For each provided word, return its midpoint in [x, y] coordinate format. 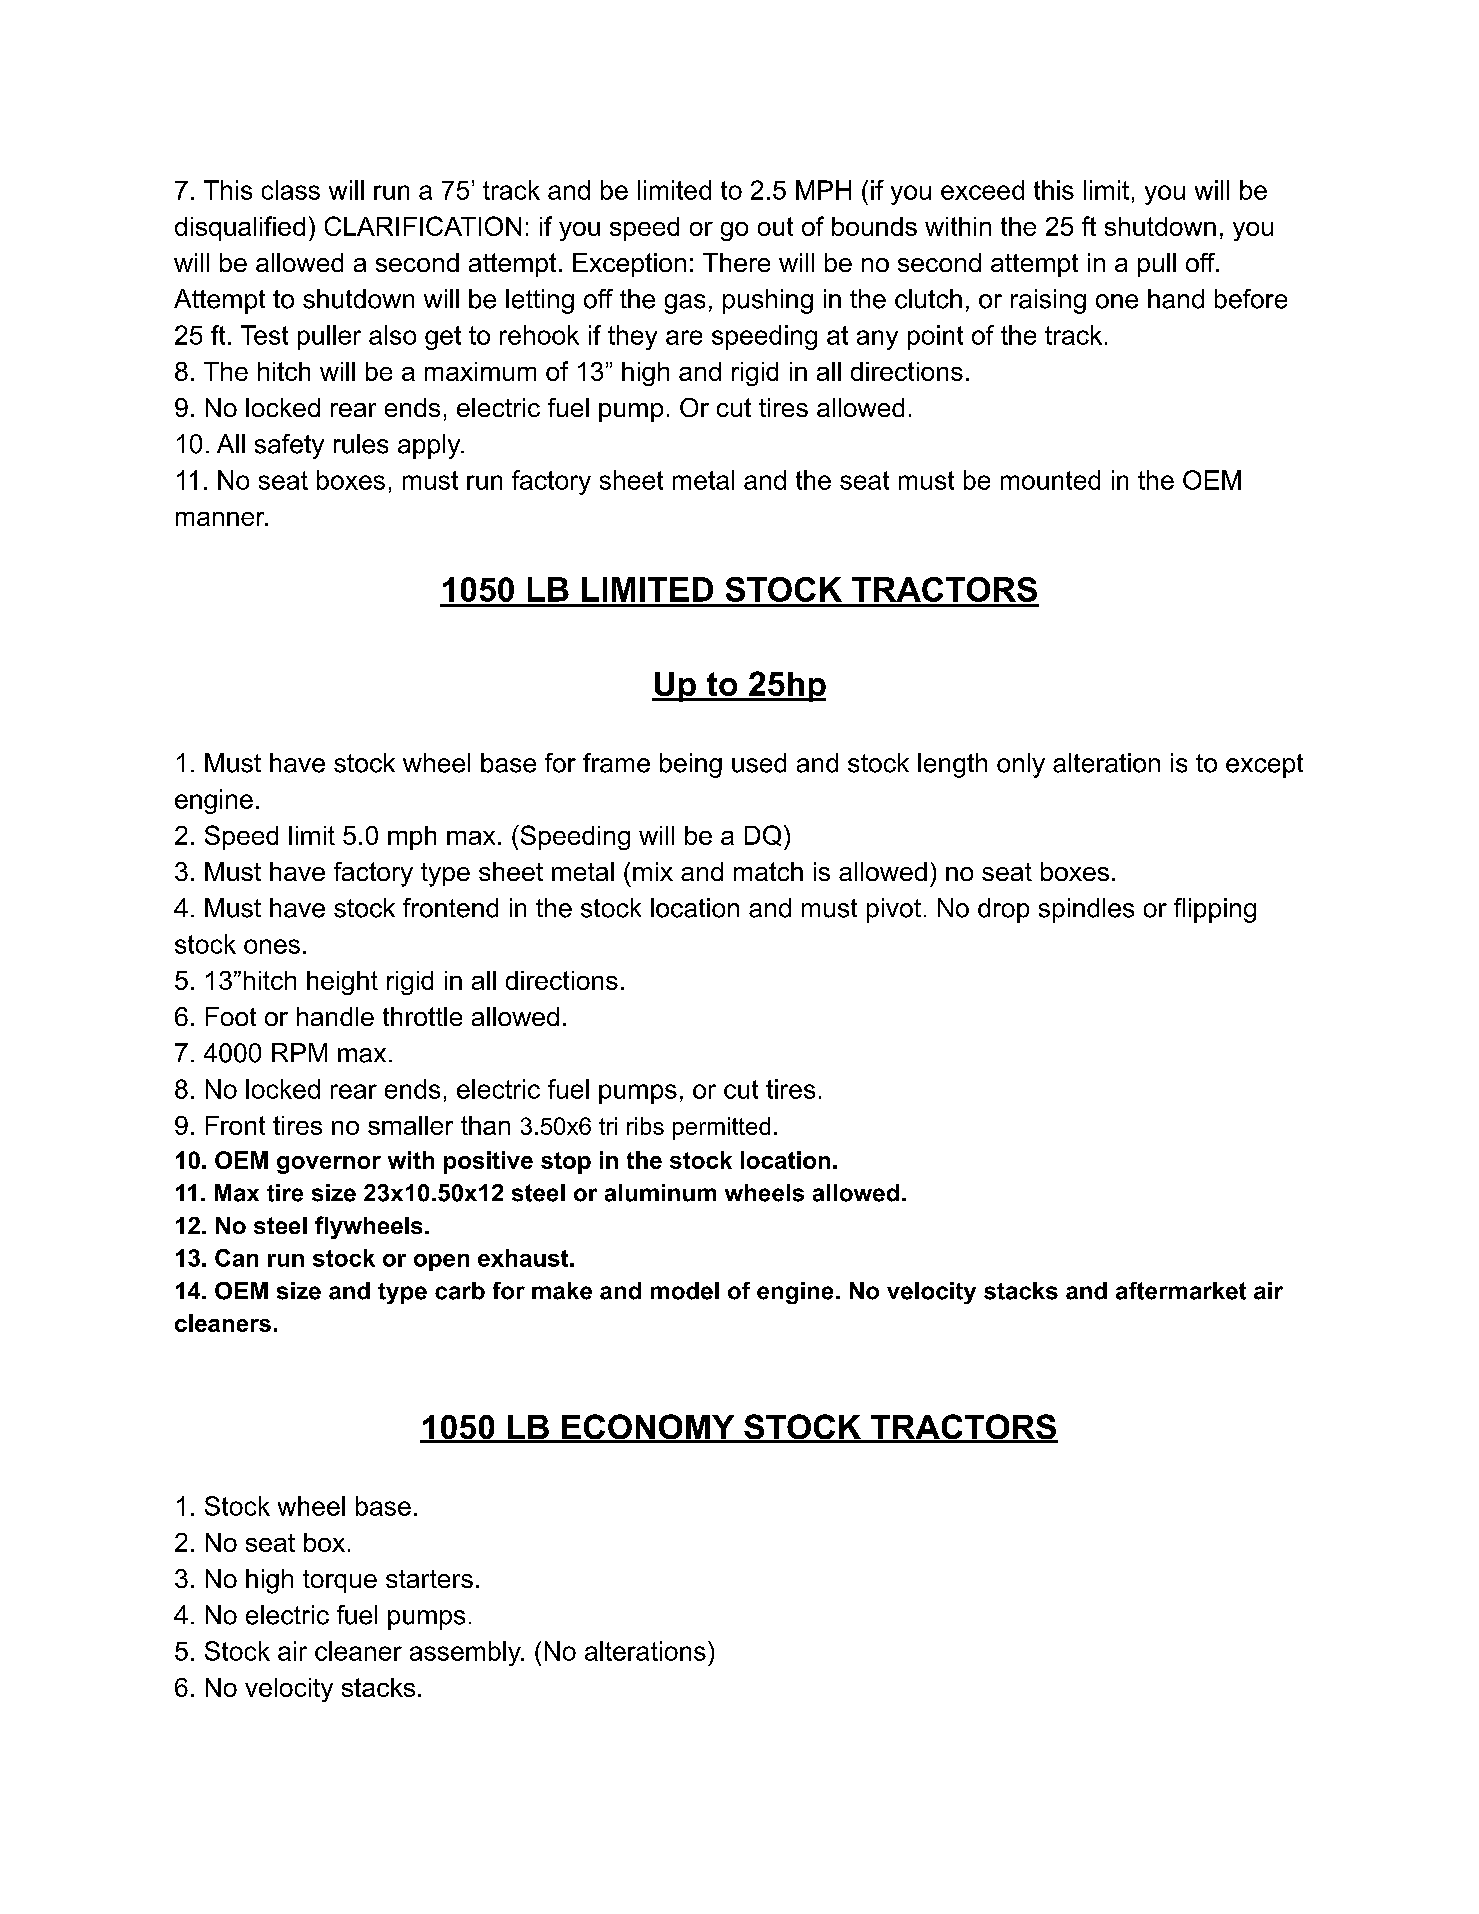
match [768, 871]
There [736, 262]
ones [272, 946]
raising [1048, 301]
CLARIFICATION [423, 226]
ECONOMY [648, 1428]
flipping [1215, 910]
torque [340, 1581]
